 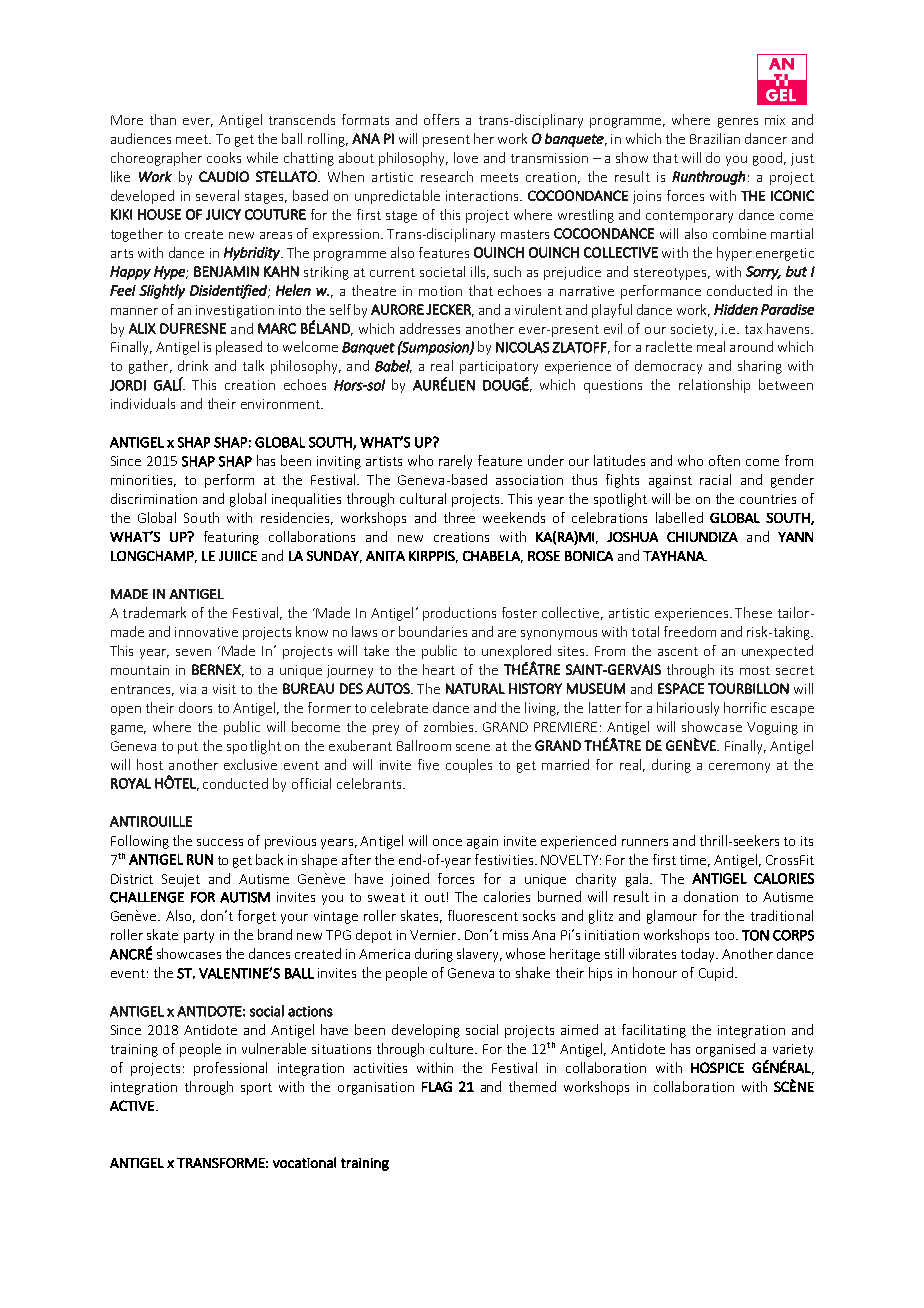 What do you see at coordinates (224, 157) in the screenshot?
I see `cooks` at bounding box center [224, 157].
